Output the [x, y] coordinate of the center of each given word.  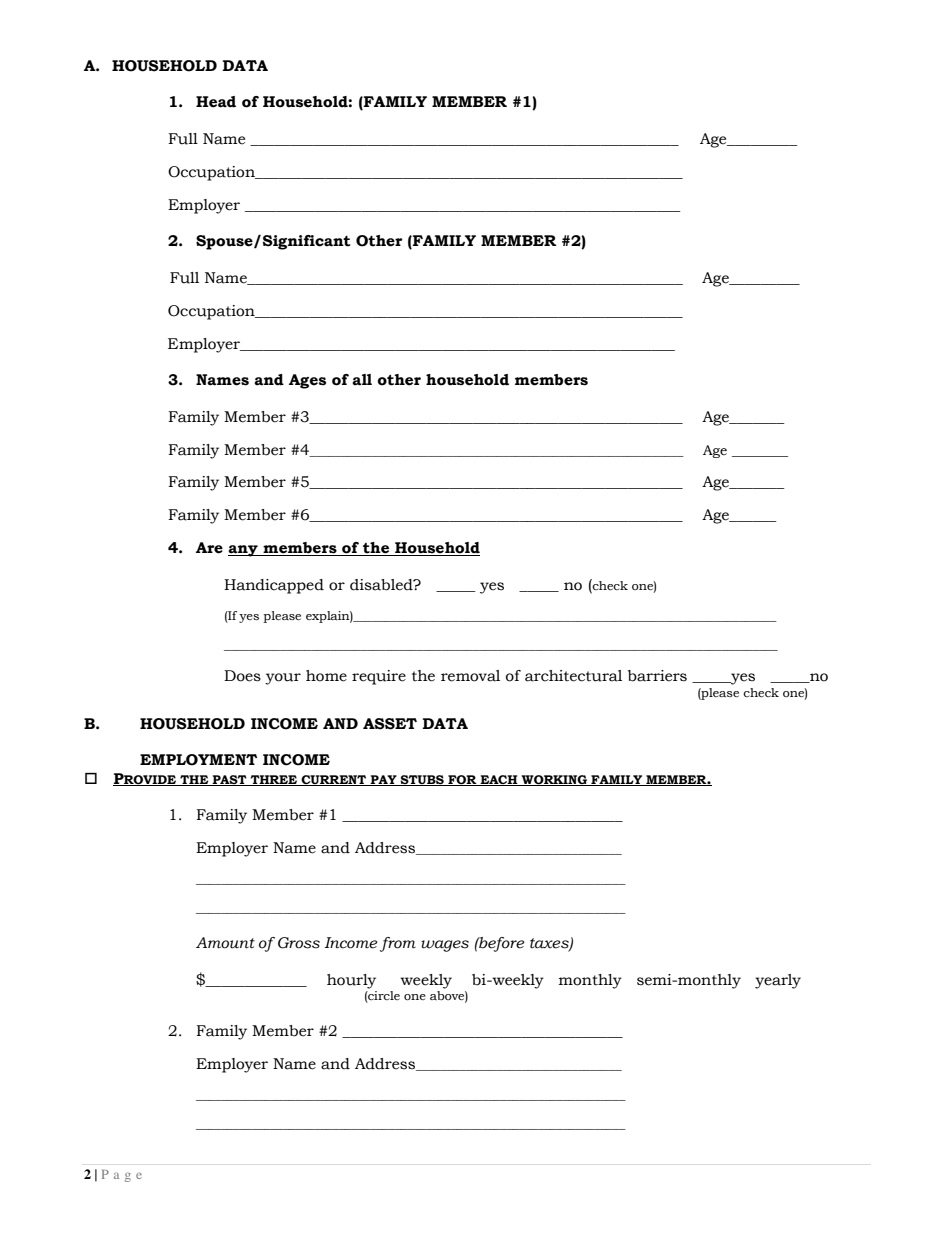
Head [216, 102]
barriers [657, 676]
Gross [299, 943]
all [362, 380]
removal [470, 676]
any [244, 551]
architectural [573, 676]
